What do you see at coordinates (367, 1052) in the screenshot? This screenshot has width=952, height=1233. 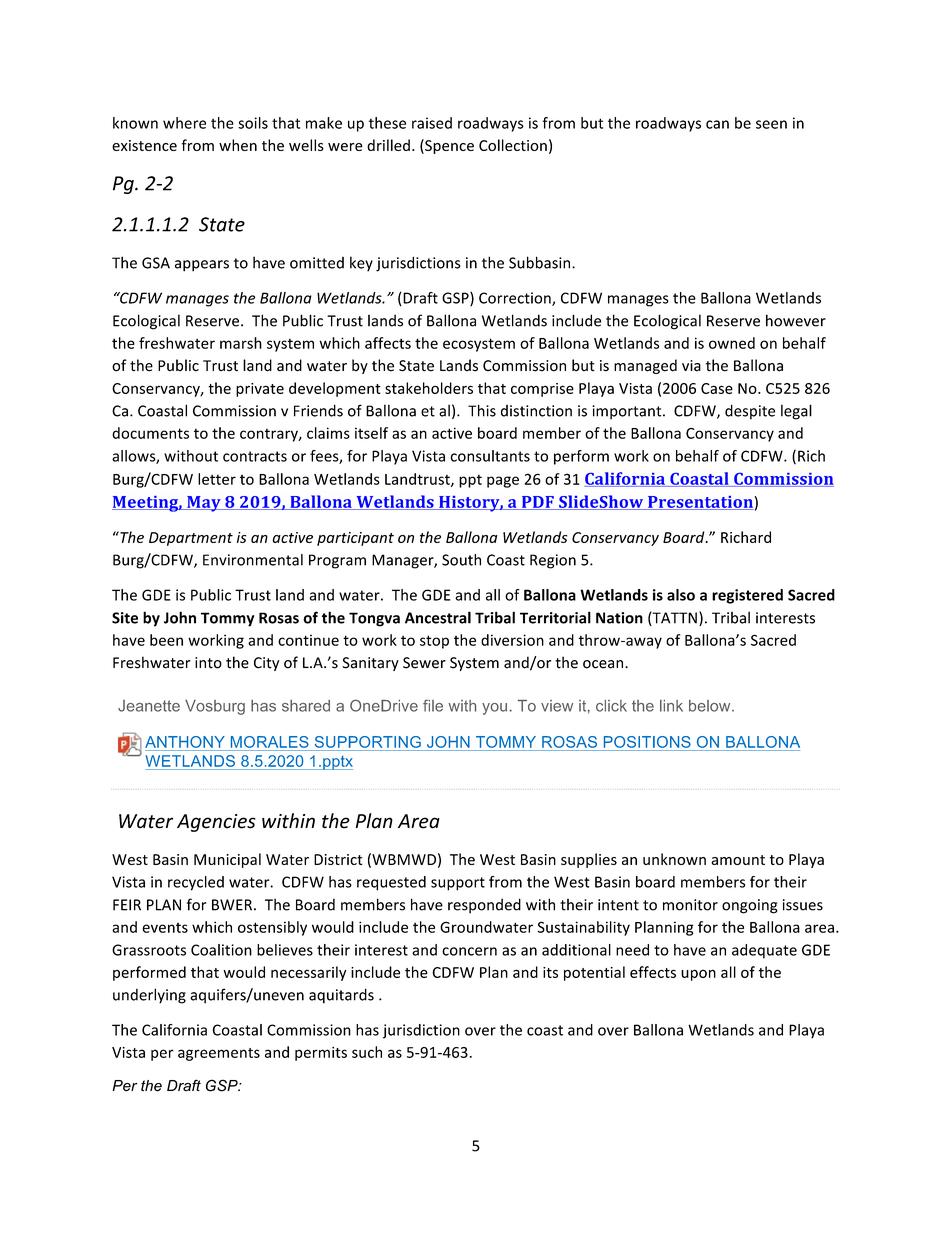 I see `such` at bounding box center [367, 1052].
